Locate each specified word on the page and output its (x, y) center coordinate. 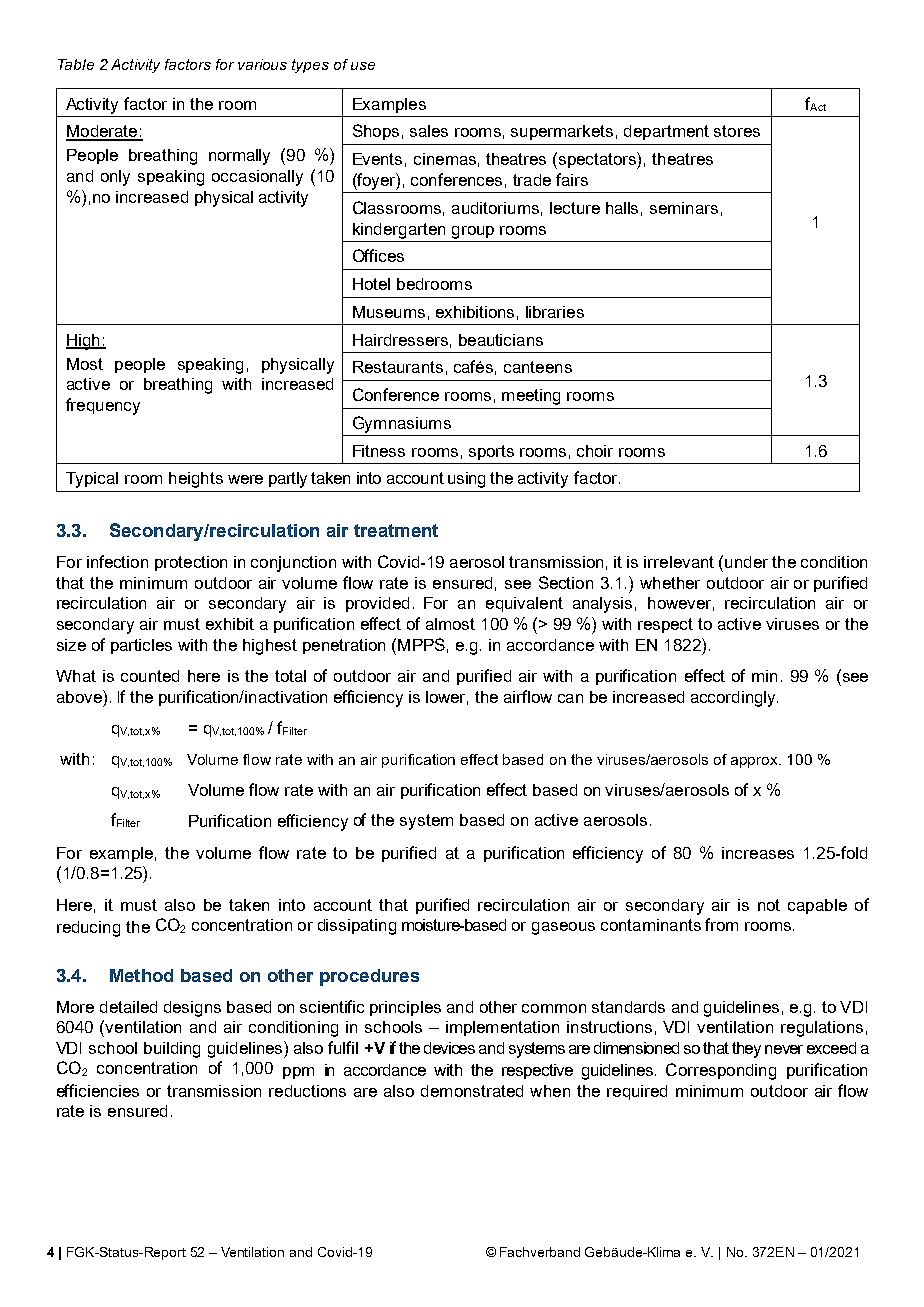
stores (737, 131)
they (746, 1050)
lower (447, 698)
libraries (555, 312)
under (746, 562)
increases (758, 853)
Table (76, 64)
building (172, 1050)
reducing (88, 929)
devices (449, 1048)
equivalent (524, 604)
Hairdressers (400, 340)
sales (429, 131)
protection (191, 563)
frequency (103, 406)
